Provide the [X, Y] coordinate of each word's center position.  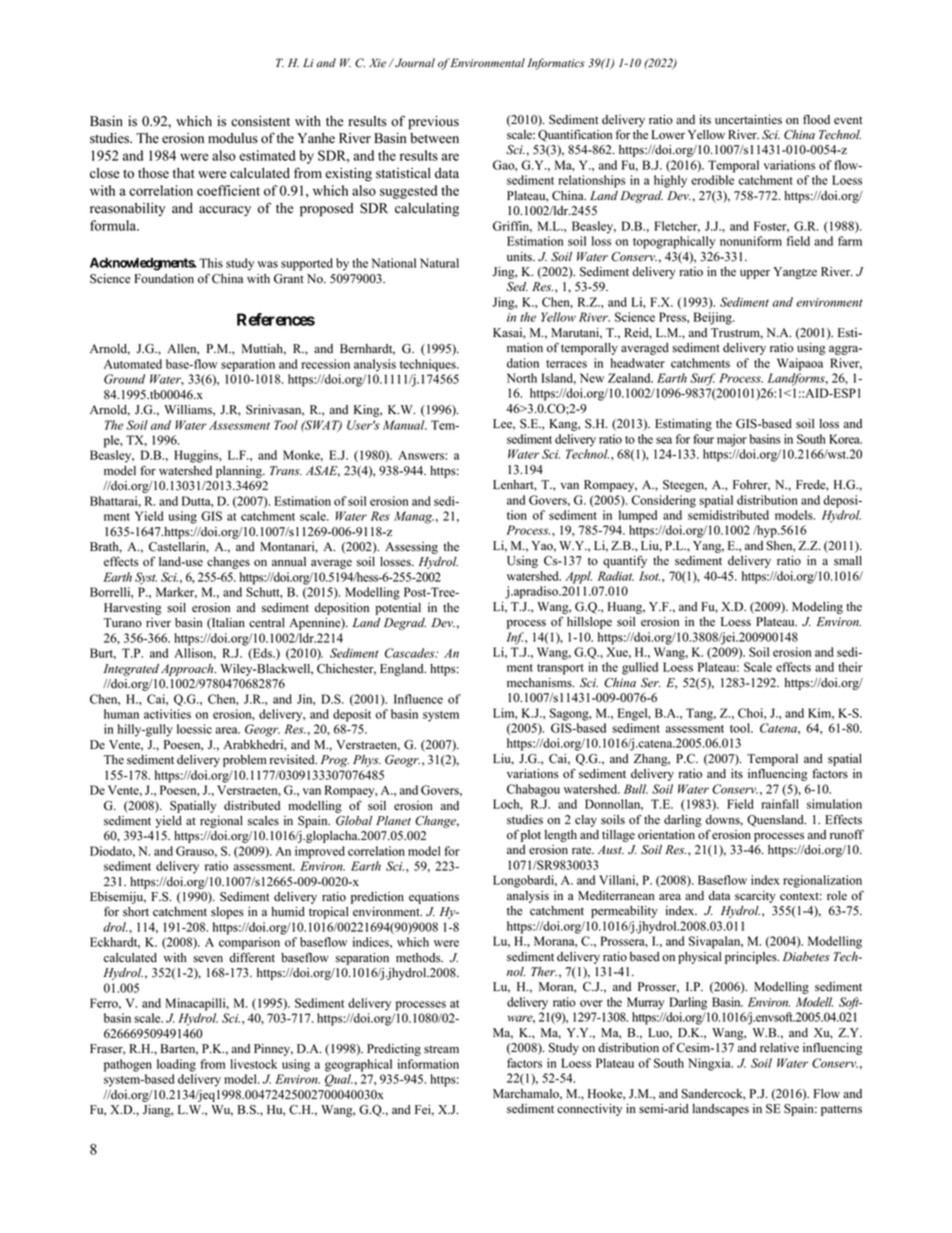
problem [245, 761]
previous [433, 122]
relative [779, 1048]
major [732, 440]
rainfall [780, 804]
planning [240, 472]
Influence [418, 699]
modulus [233, 138]
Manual [405, 425]
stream [441, 1049]
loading [176, 1065]
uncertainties [748, 120]
